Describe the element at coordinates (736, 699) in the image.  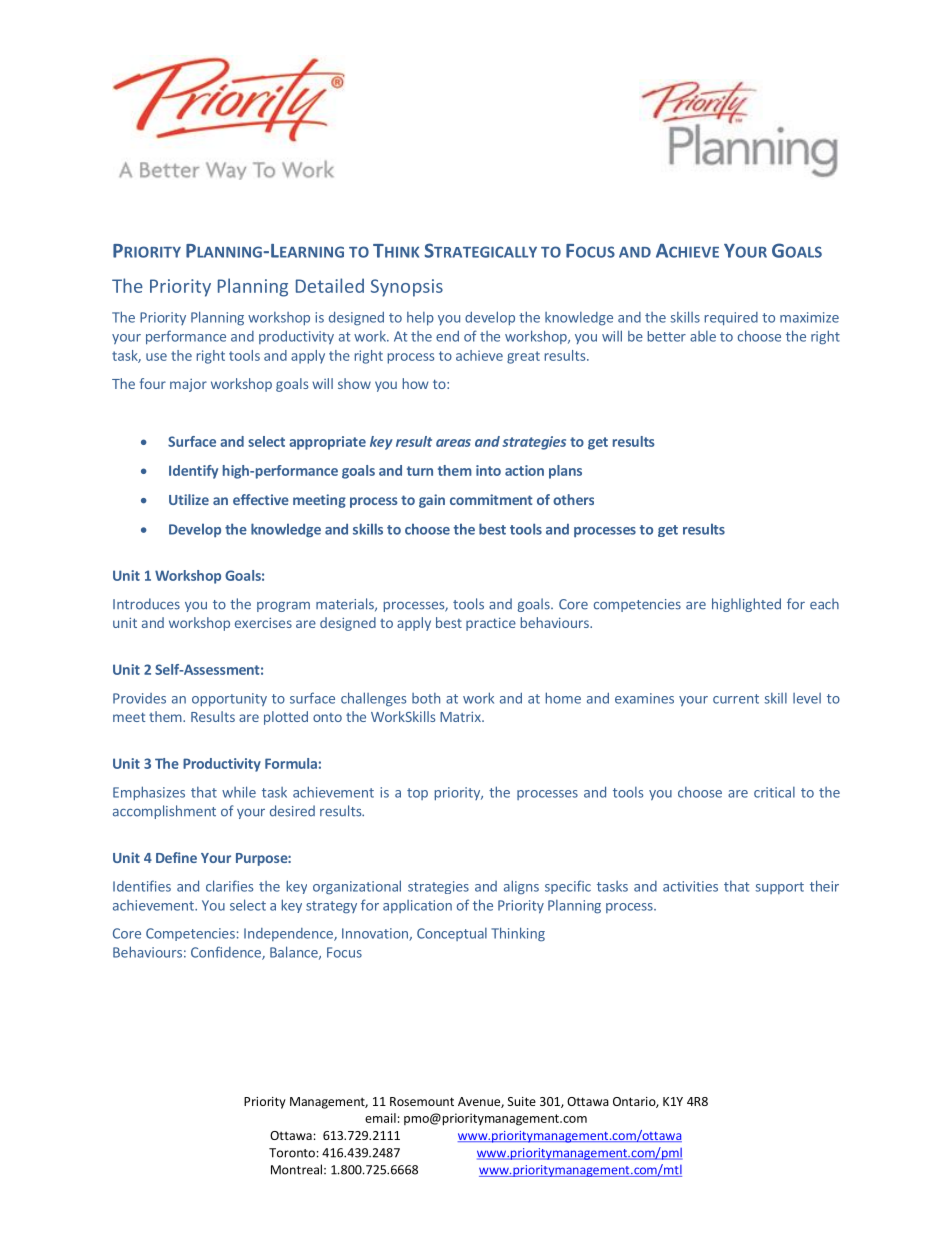
I see `current` at that location.
